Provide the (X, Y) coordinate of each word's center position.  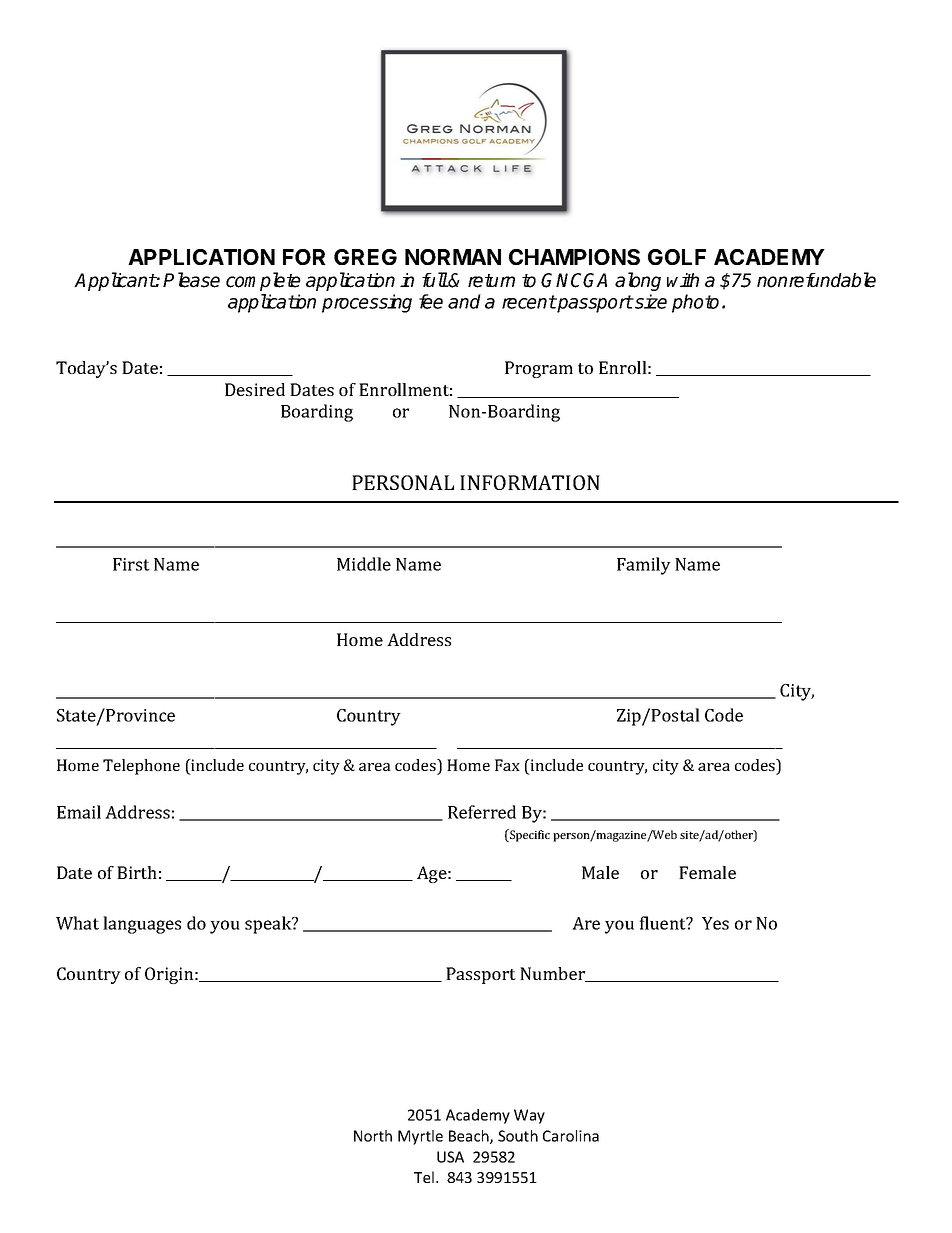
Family (644, 566)
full (435, 279)
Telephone (141, 767)
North (373, 1136)
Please (191, 280)
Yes (715, 923)
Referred (482, 812)
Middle (364, 564)
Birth (137, 872)
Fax (507, 765)
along (638, 281)
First (131, 564)
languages (142, 925)
